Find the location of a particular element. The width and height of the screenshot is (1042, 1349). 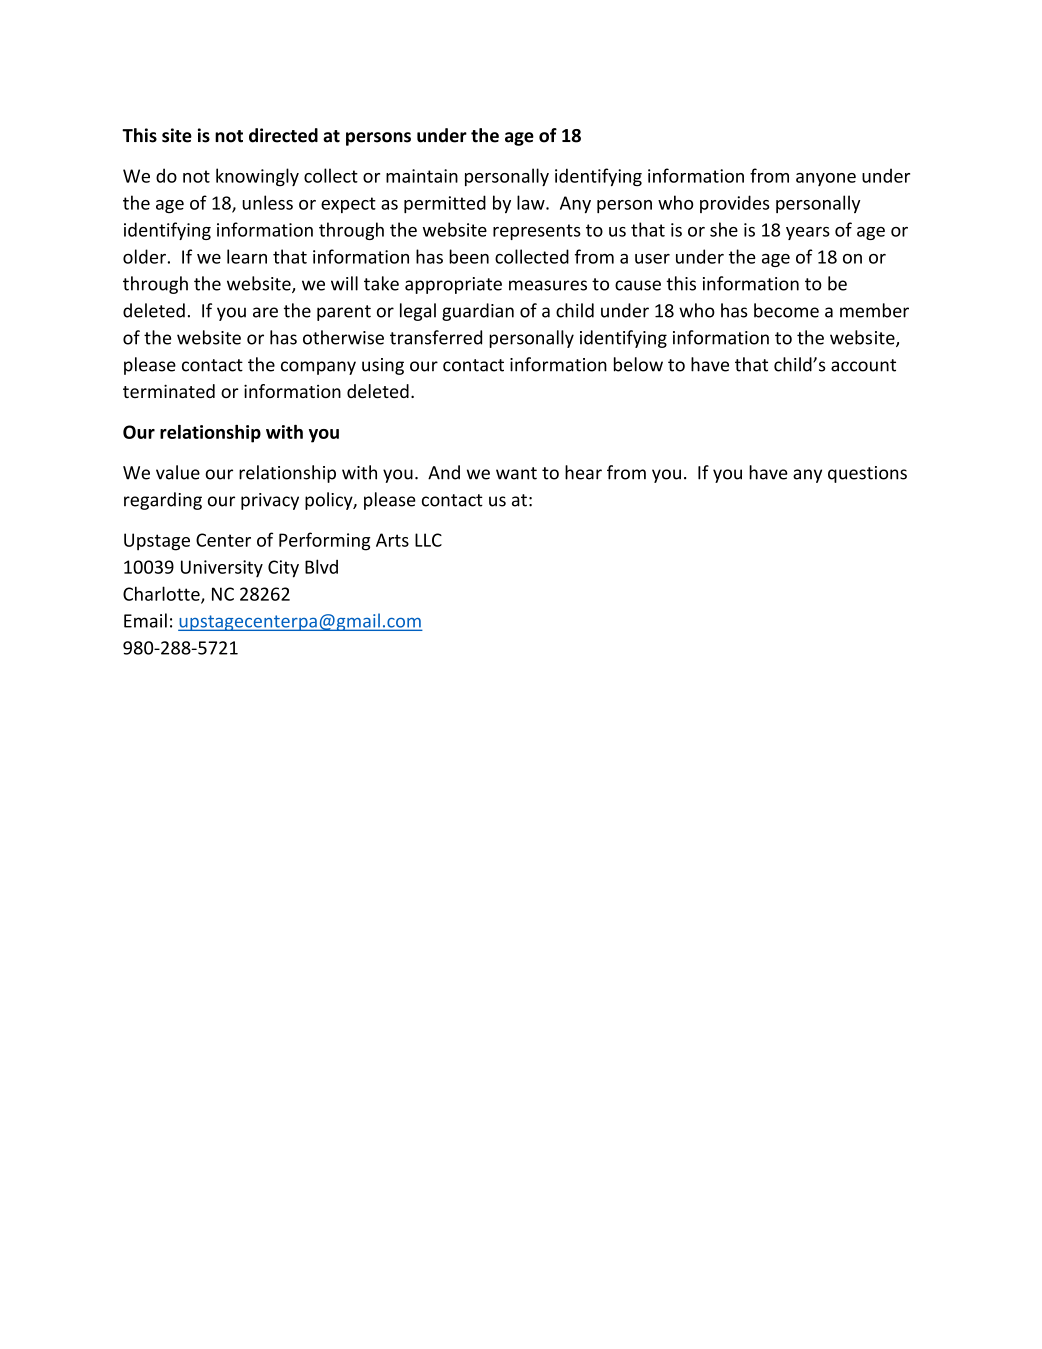

anyone is located at coordinates (826, 179).
